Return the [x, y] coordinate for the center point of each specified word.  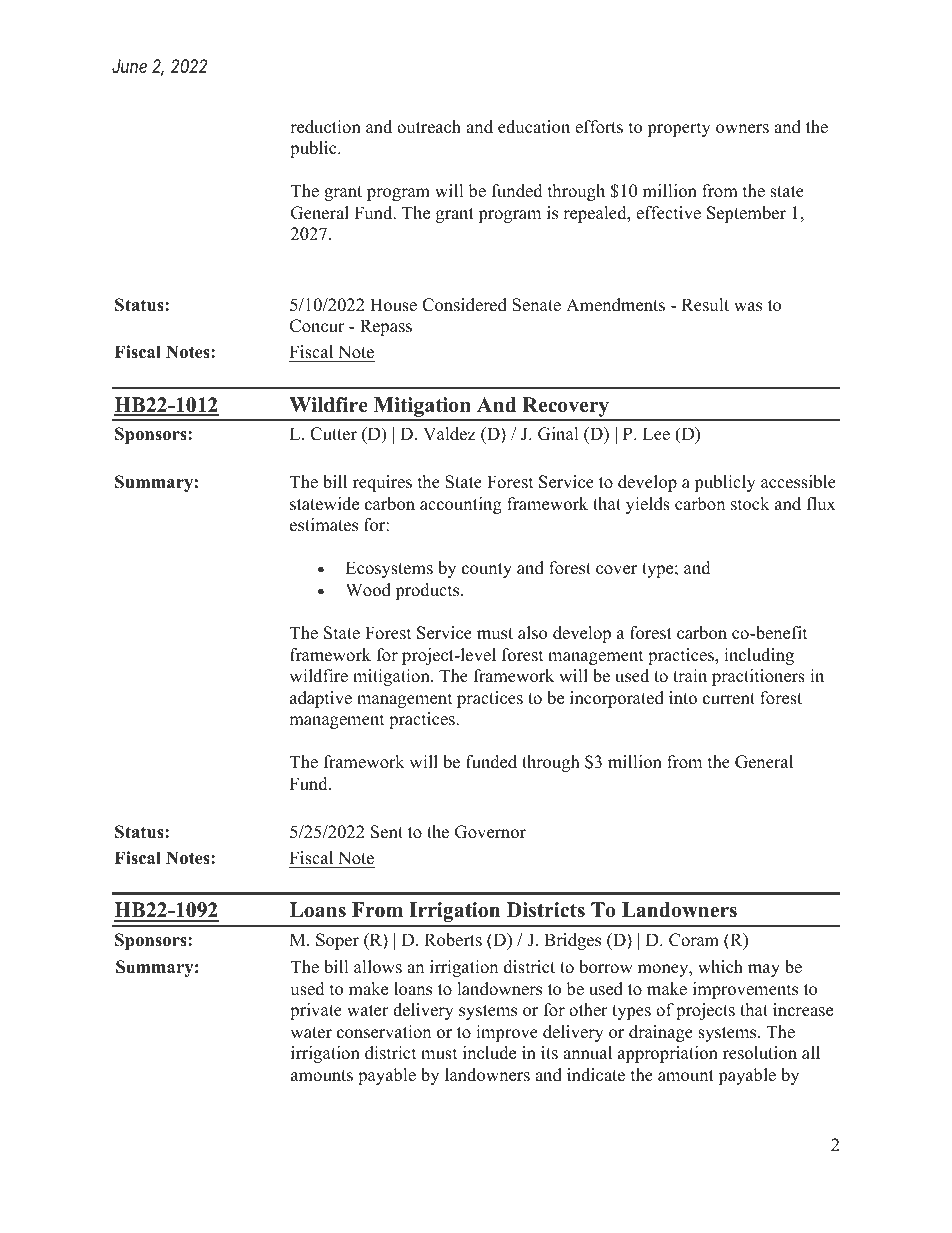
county [487, 570]
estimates [324, 525]
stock [750, 504]
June [129, 66]
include [489, 1053]
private [316, 1011]
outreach [429, 127]
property [679, 129]
